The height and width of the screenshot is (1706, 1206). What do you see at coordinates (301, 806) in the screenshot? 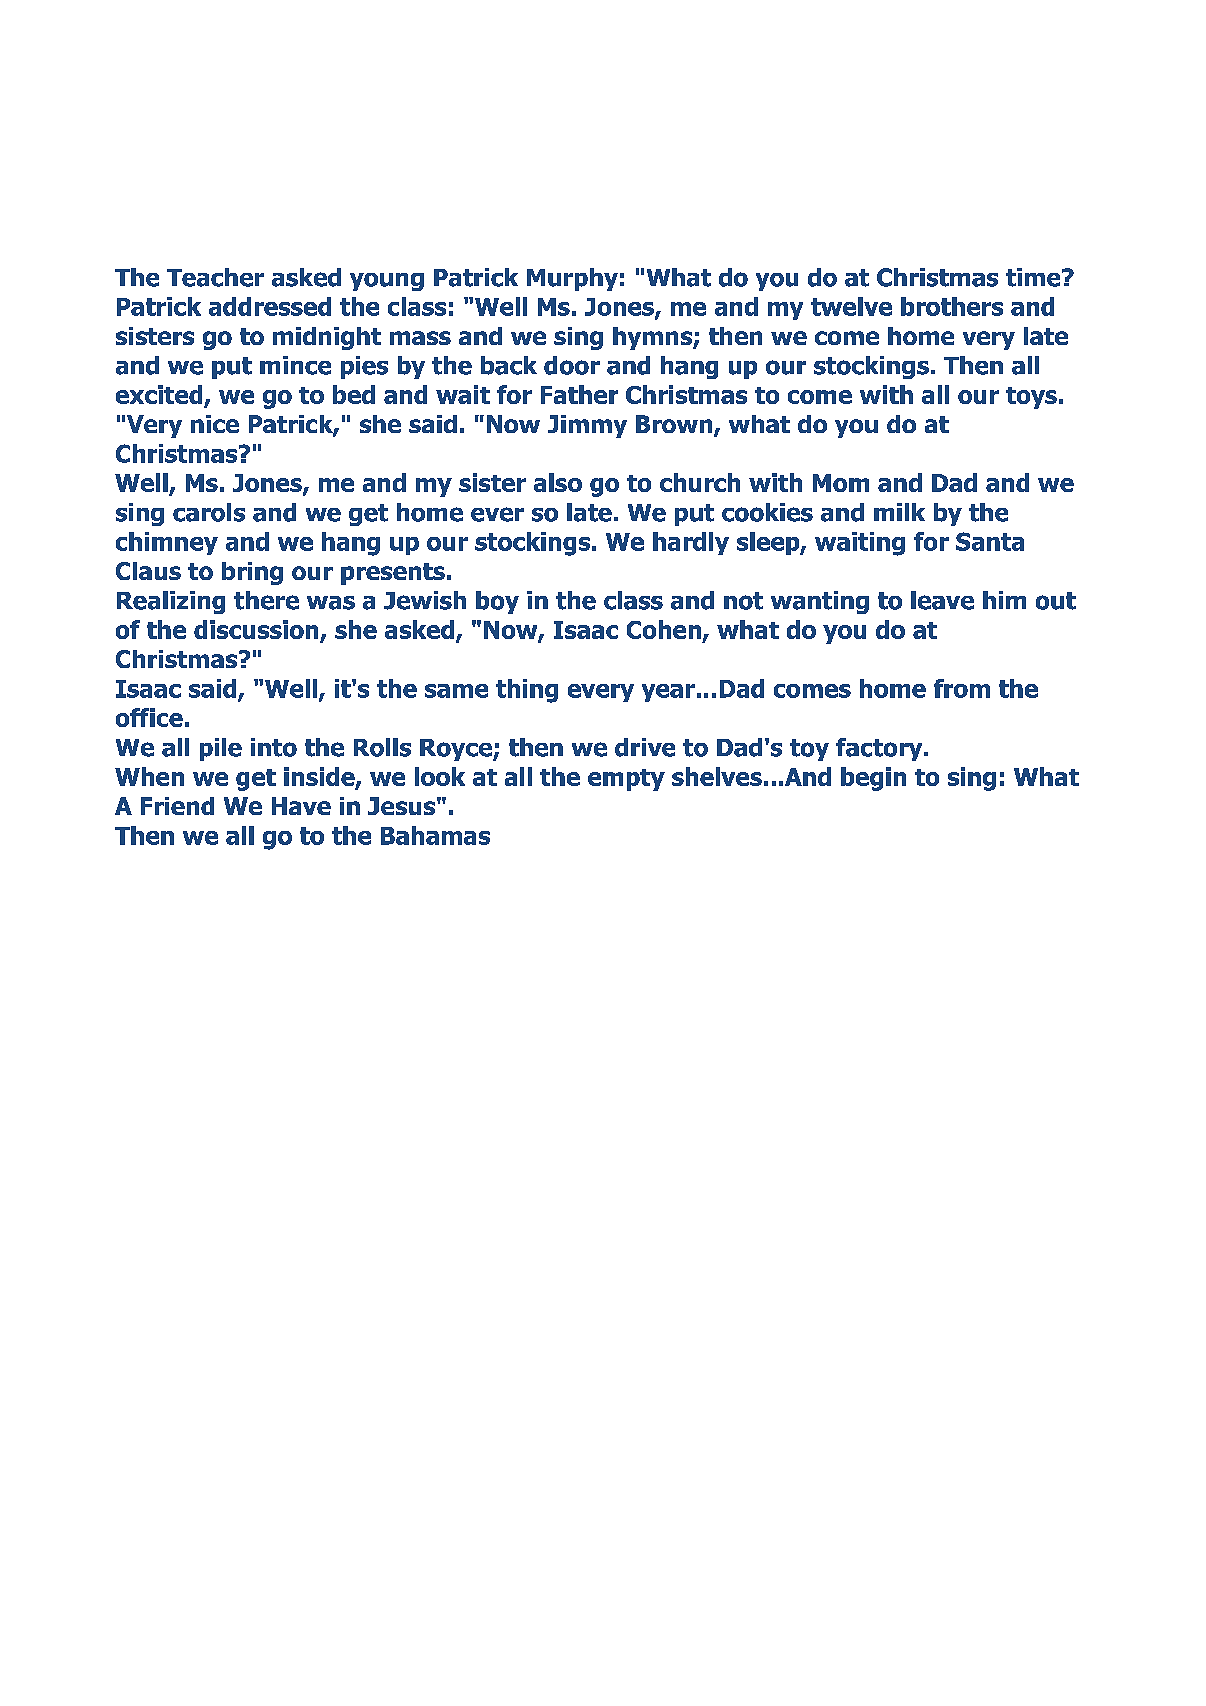
I see `Have` at bounding box center [301, 806].
